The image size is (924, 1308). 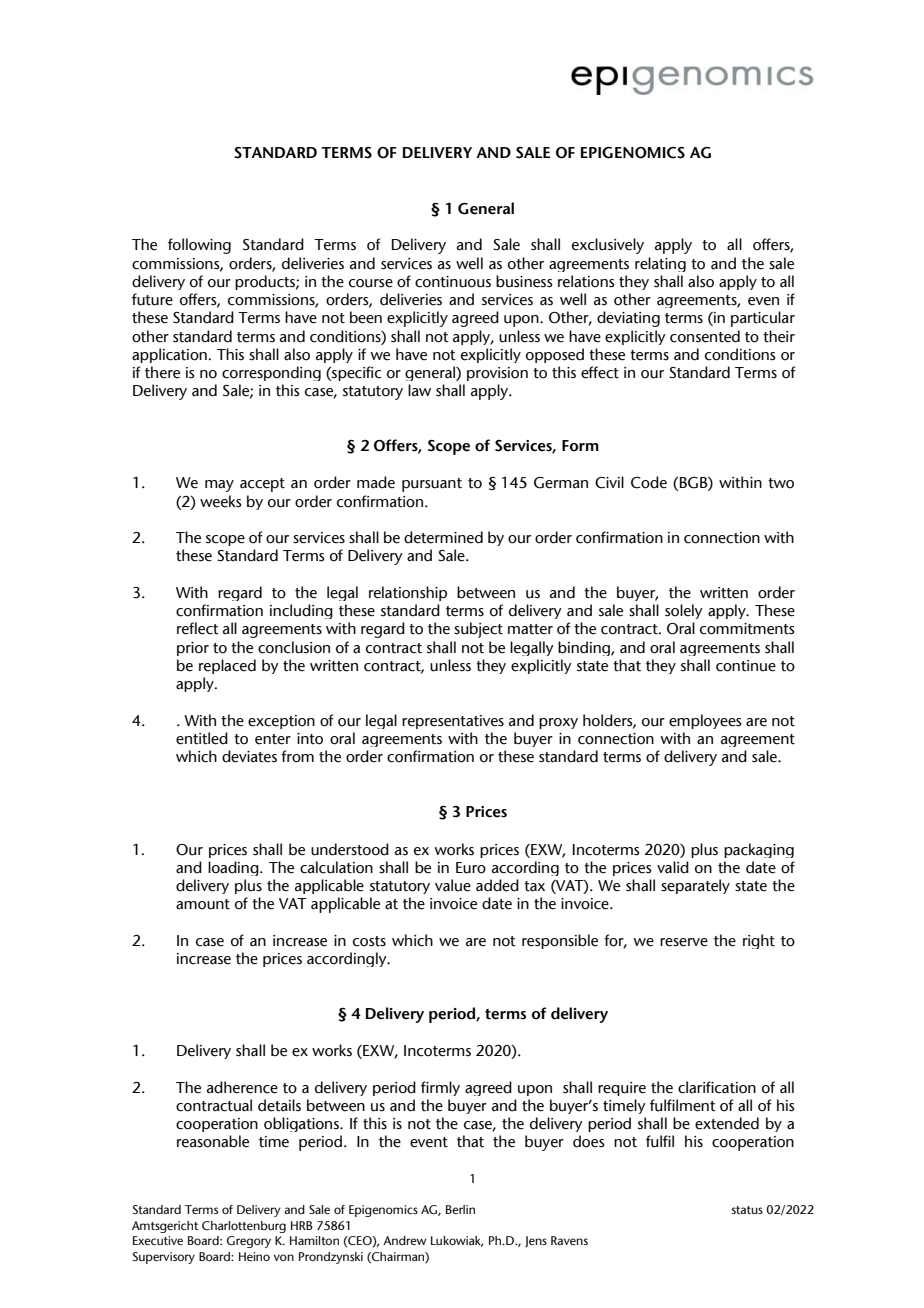 I want to click on representatives, so click(x=453, y=722).
